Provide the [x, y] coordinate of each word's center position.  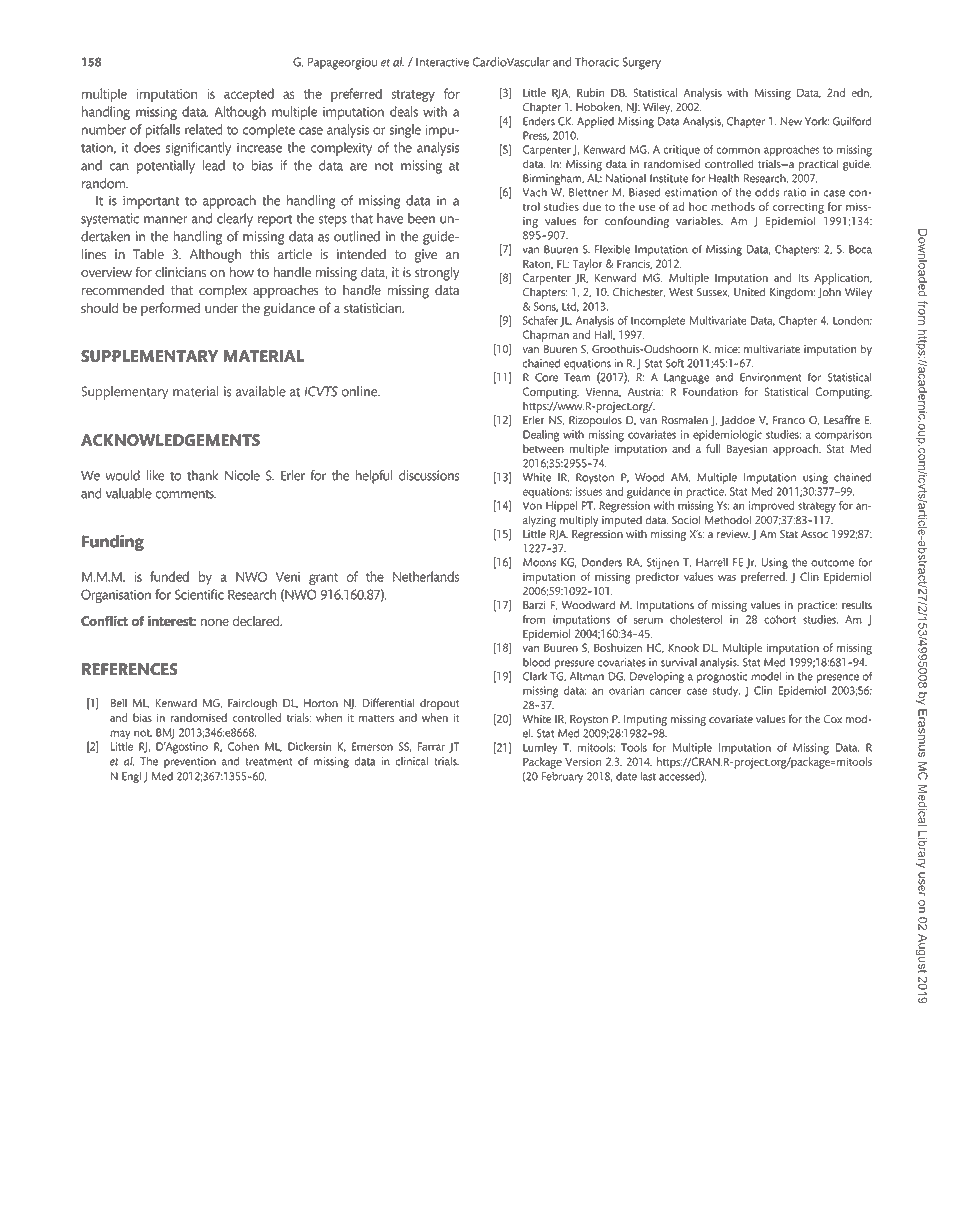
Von [532, 505]
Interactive [442, 62]
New [791, 121]
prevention [190, 762]
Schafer [540, 320]
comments [185, 494]
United [749, 292]
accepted [249, 95]
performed [170, 309]
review [733, 534]
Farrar [431, 746]
